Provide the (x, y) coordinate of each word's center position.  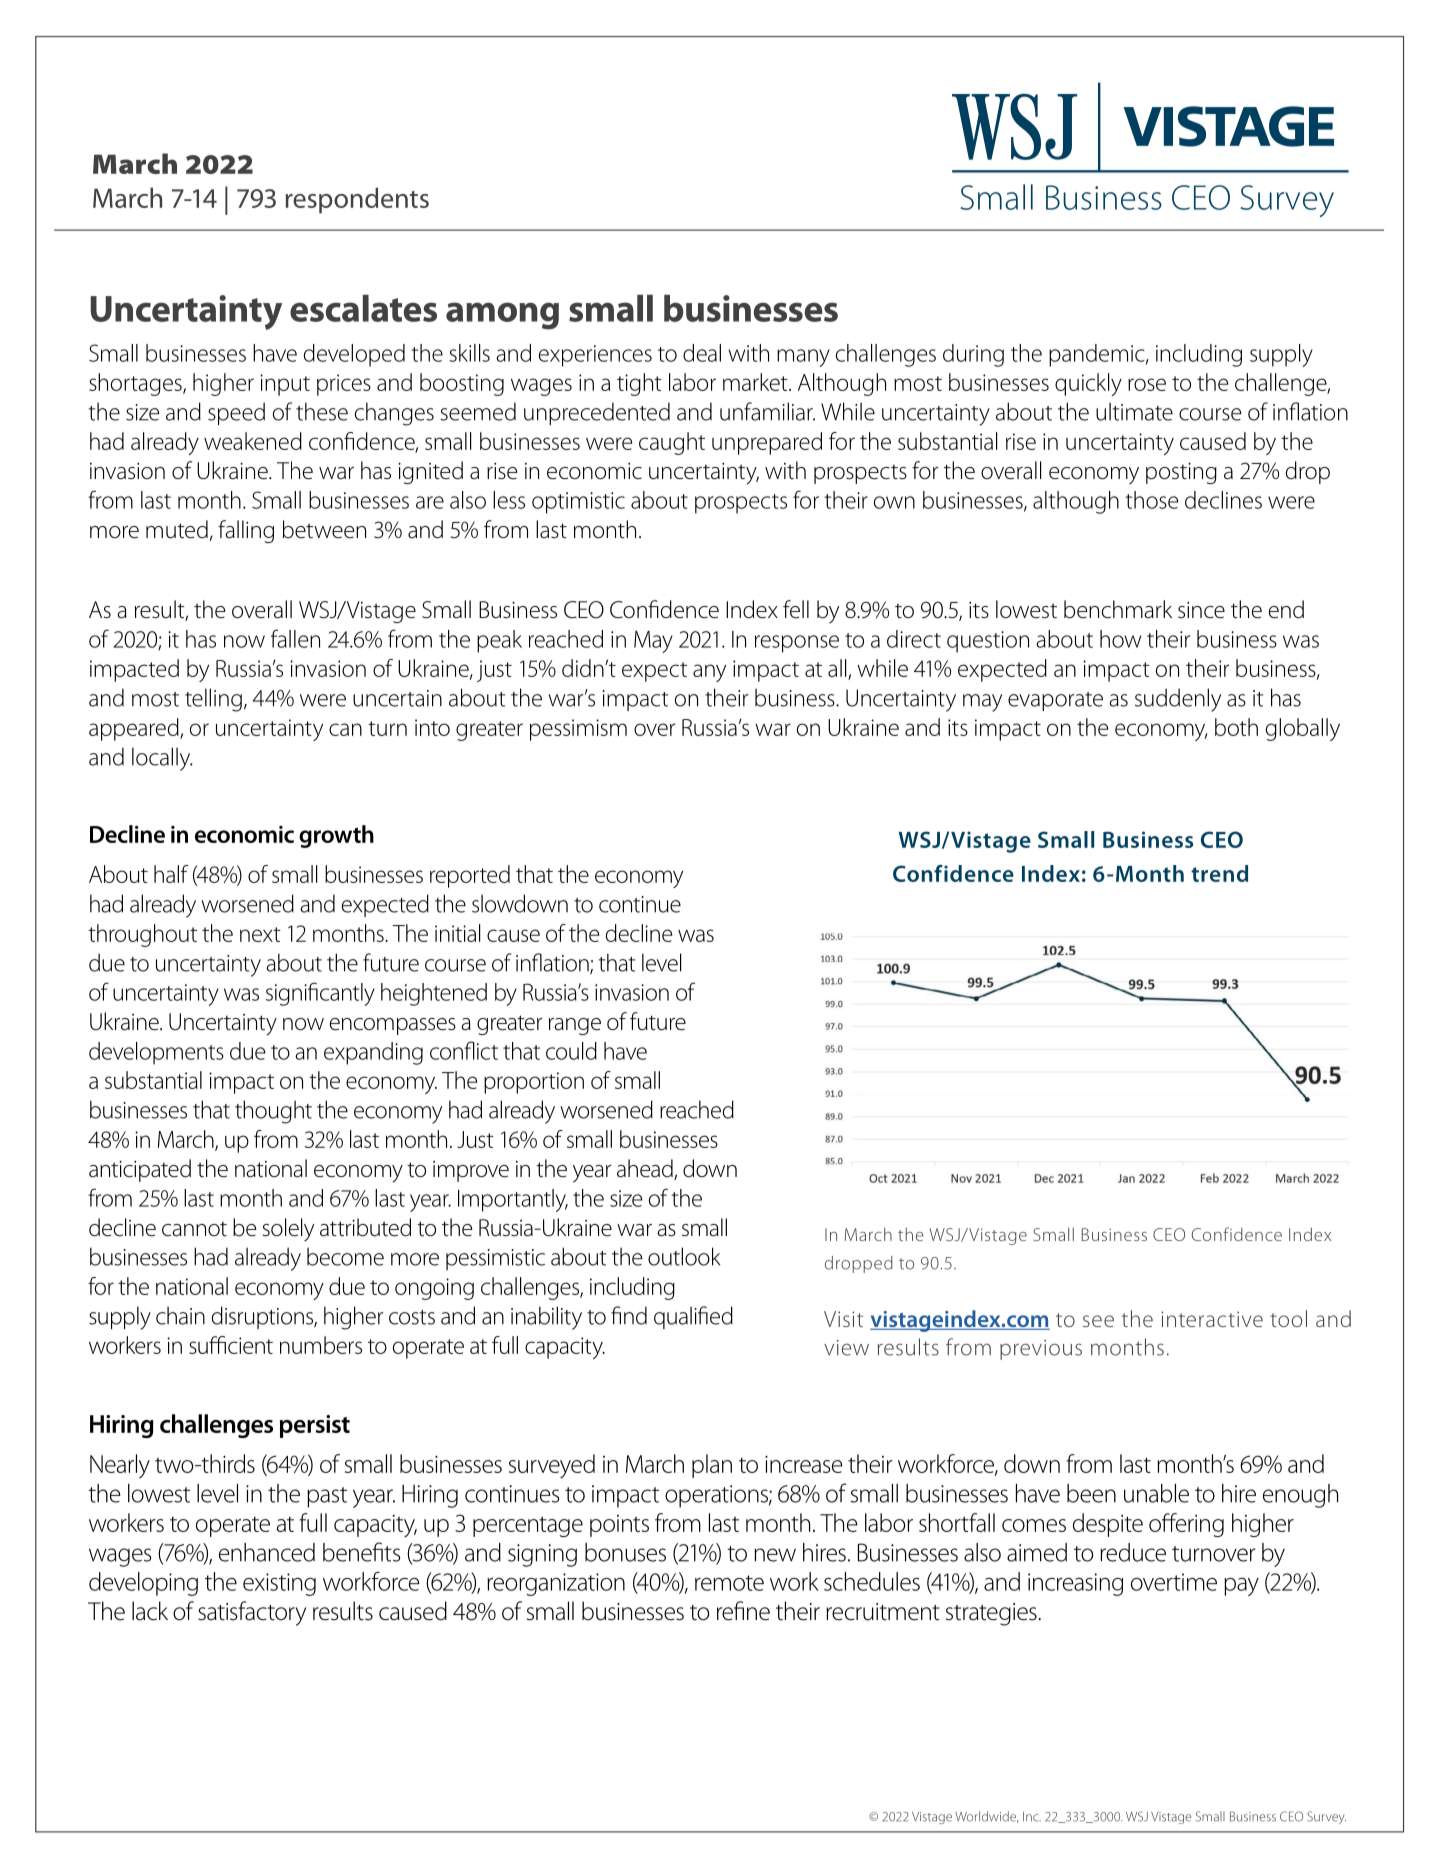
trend (1219, 873)
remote (729, 1583)
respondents (357, 200)
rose (1147, 384)
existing (279, 1584)
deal (702, 353)
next (260, 934)
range (575, 1026)
